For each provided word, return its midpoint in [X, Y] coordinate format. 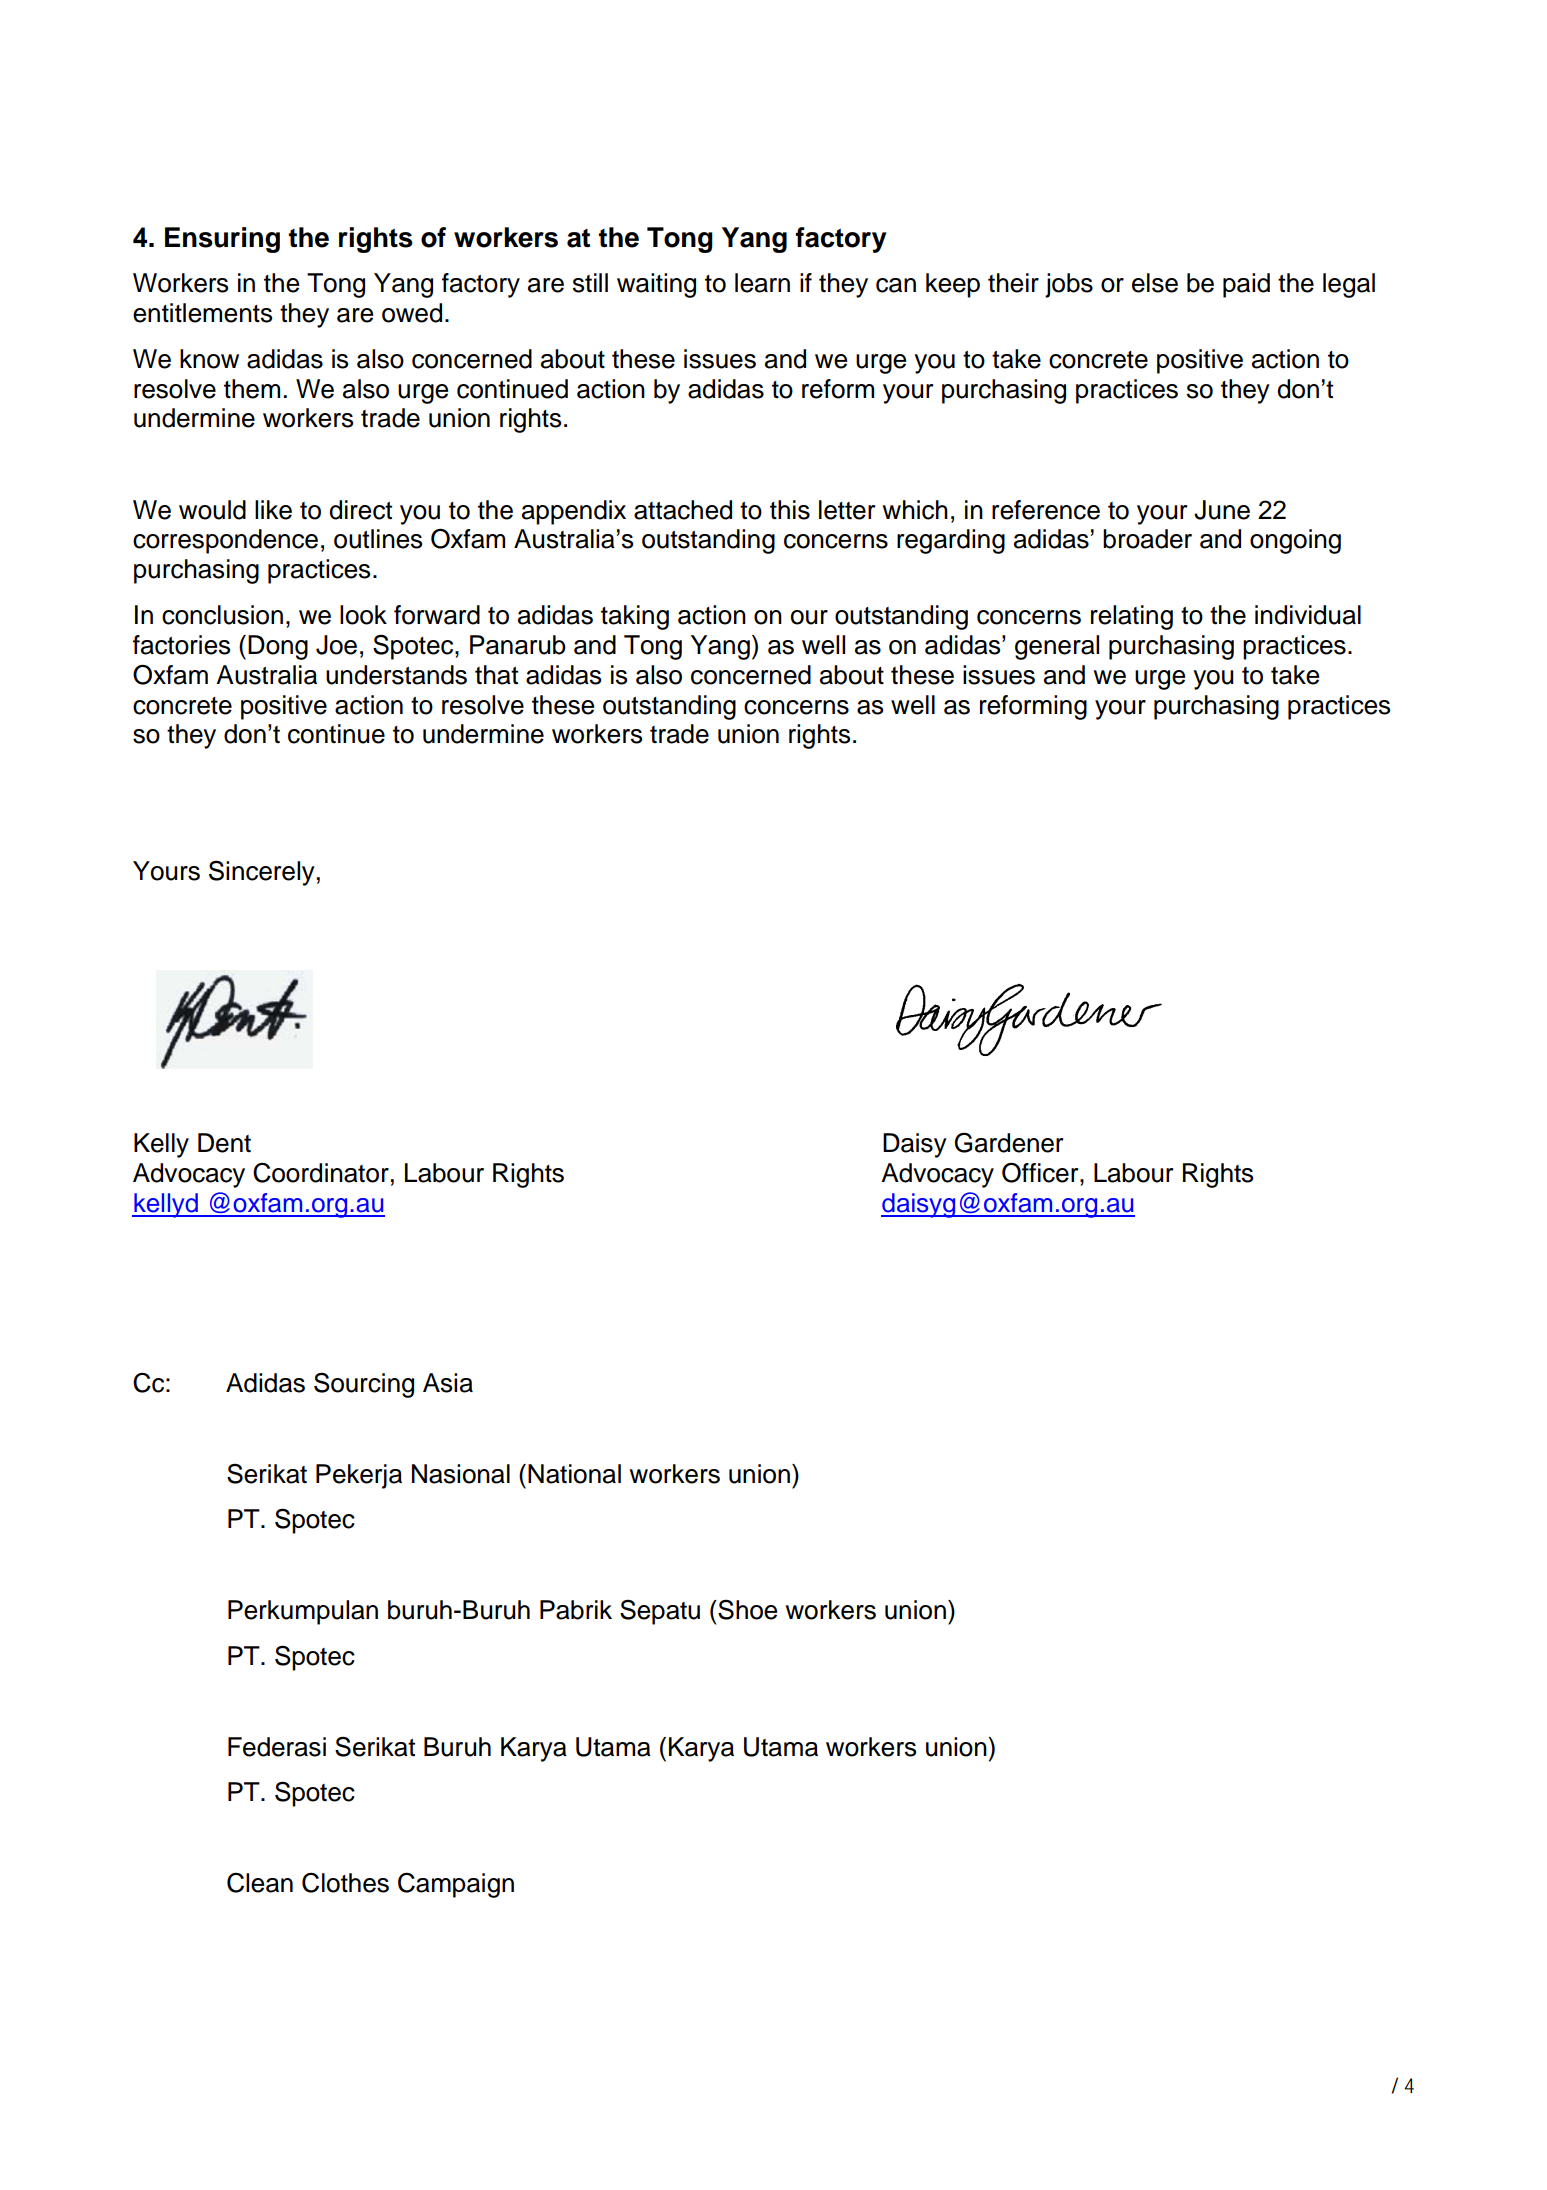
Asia [448, 1383]
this [790, 510]
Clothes [345, 1883]
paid [1246, 285]
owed [412, 313]
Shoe [746, 1609]
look [363, 615]
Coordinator [321, 1173]
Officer [1041, 1172]
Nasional [461, 1474]
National [574, 1474]
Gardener [1009, 1142]
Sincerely [262, 873]
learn [762, 283]
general [1057, 647]
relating [1132, 617]
